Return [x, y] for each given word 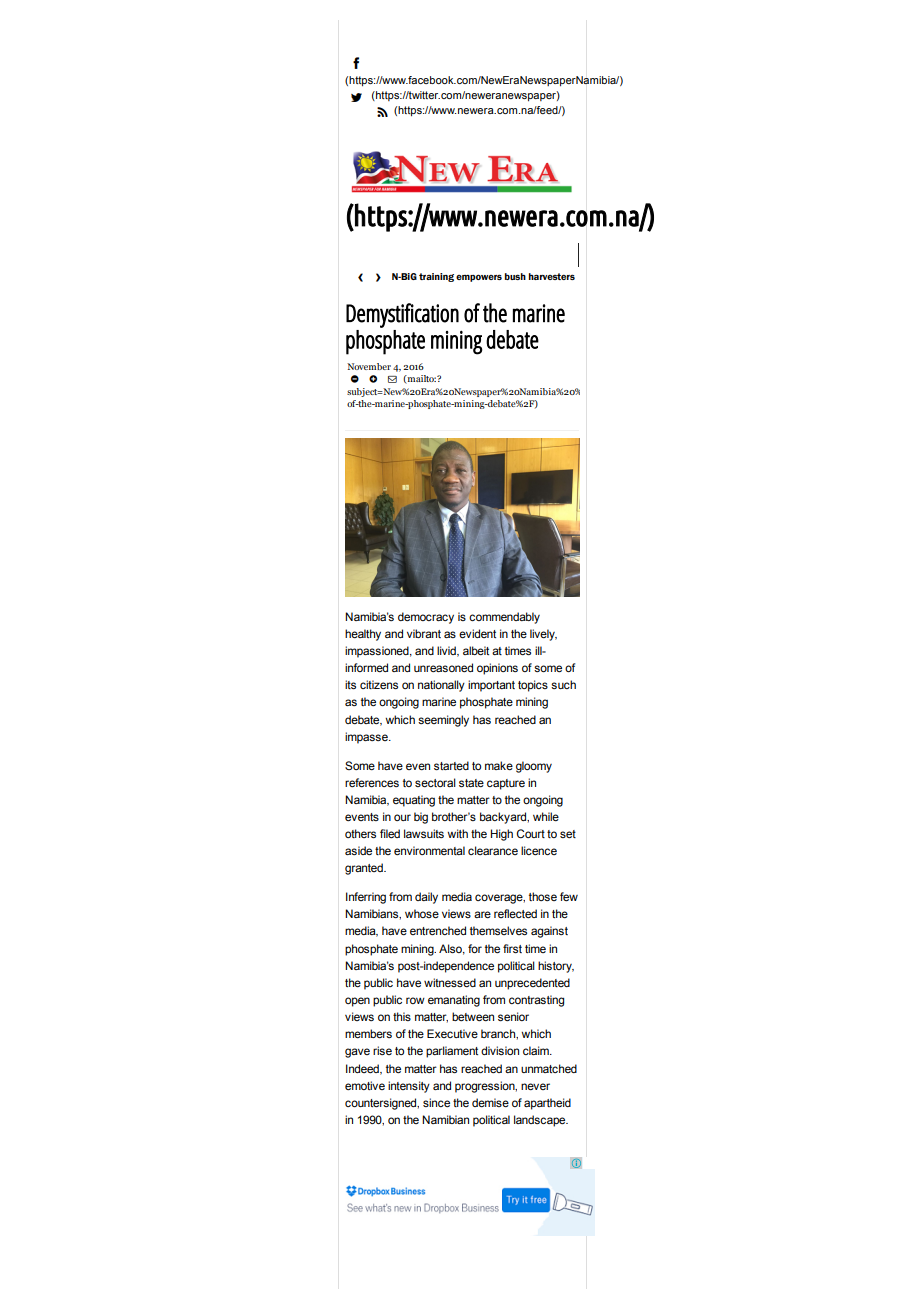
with [457, 833]
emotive [365, 1085]
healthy [363, 635]
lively [543, 635]
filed [390, 833]
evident [477, 633]
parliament [452, 1052]
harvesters [552, 276]
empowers [479, 278]
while [546, 816]
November [369, 366]
